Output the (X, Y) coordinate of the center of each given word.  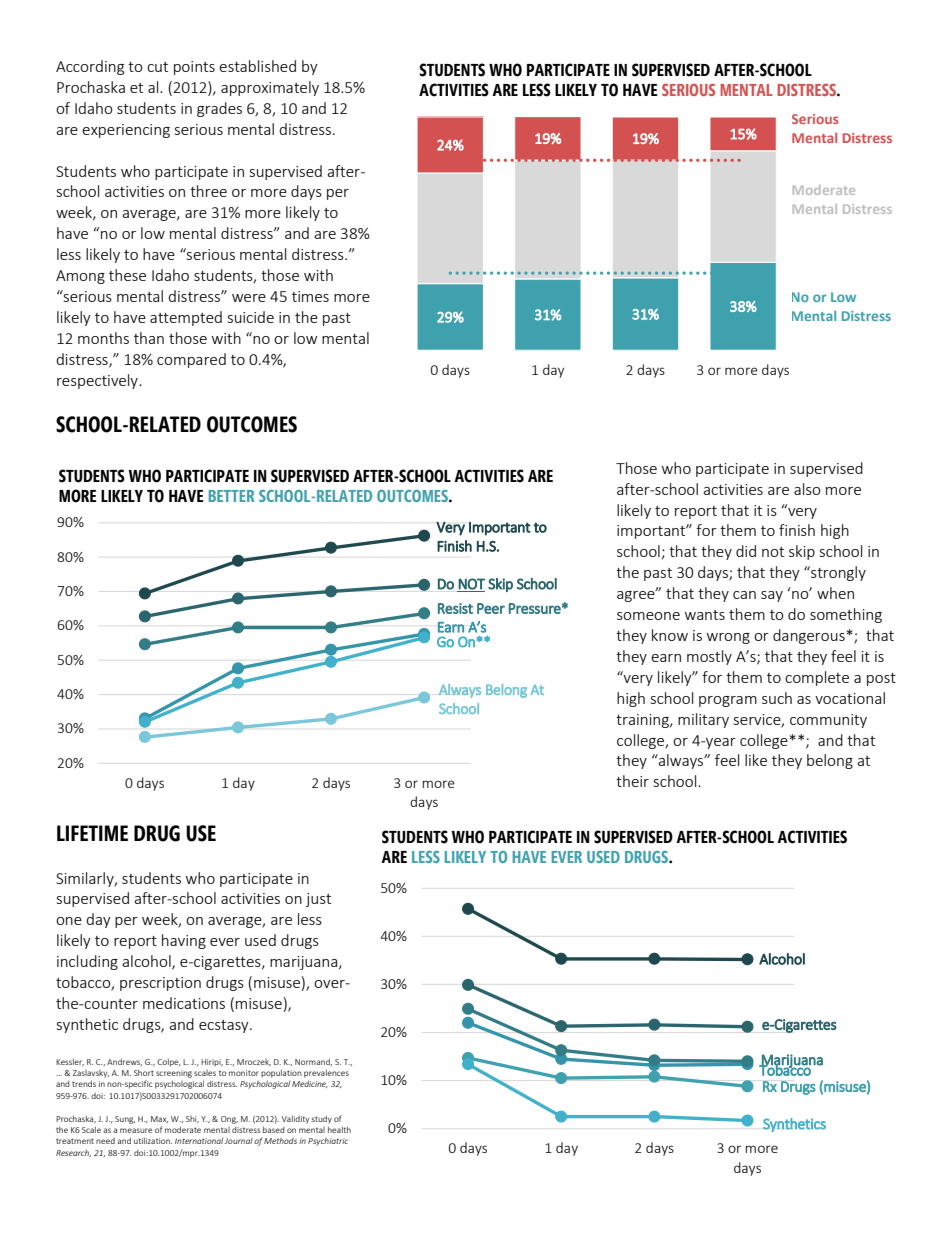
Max (159, 1119)
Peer (491, 608)
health (339, 1129)
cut (157, 67)
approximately (270, 88)
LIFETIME (92, 833)
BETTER (231, 496)
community (828, 721)
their (632, 781)
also (807, 489)
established (257, 66)
